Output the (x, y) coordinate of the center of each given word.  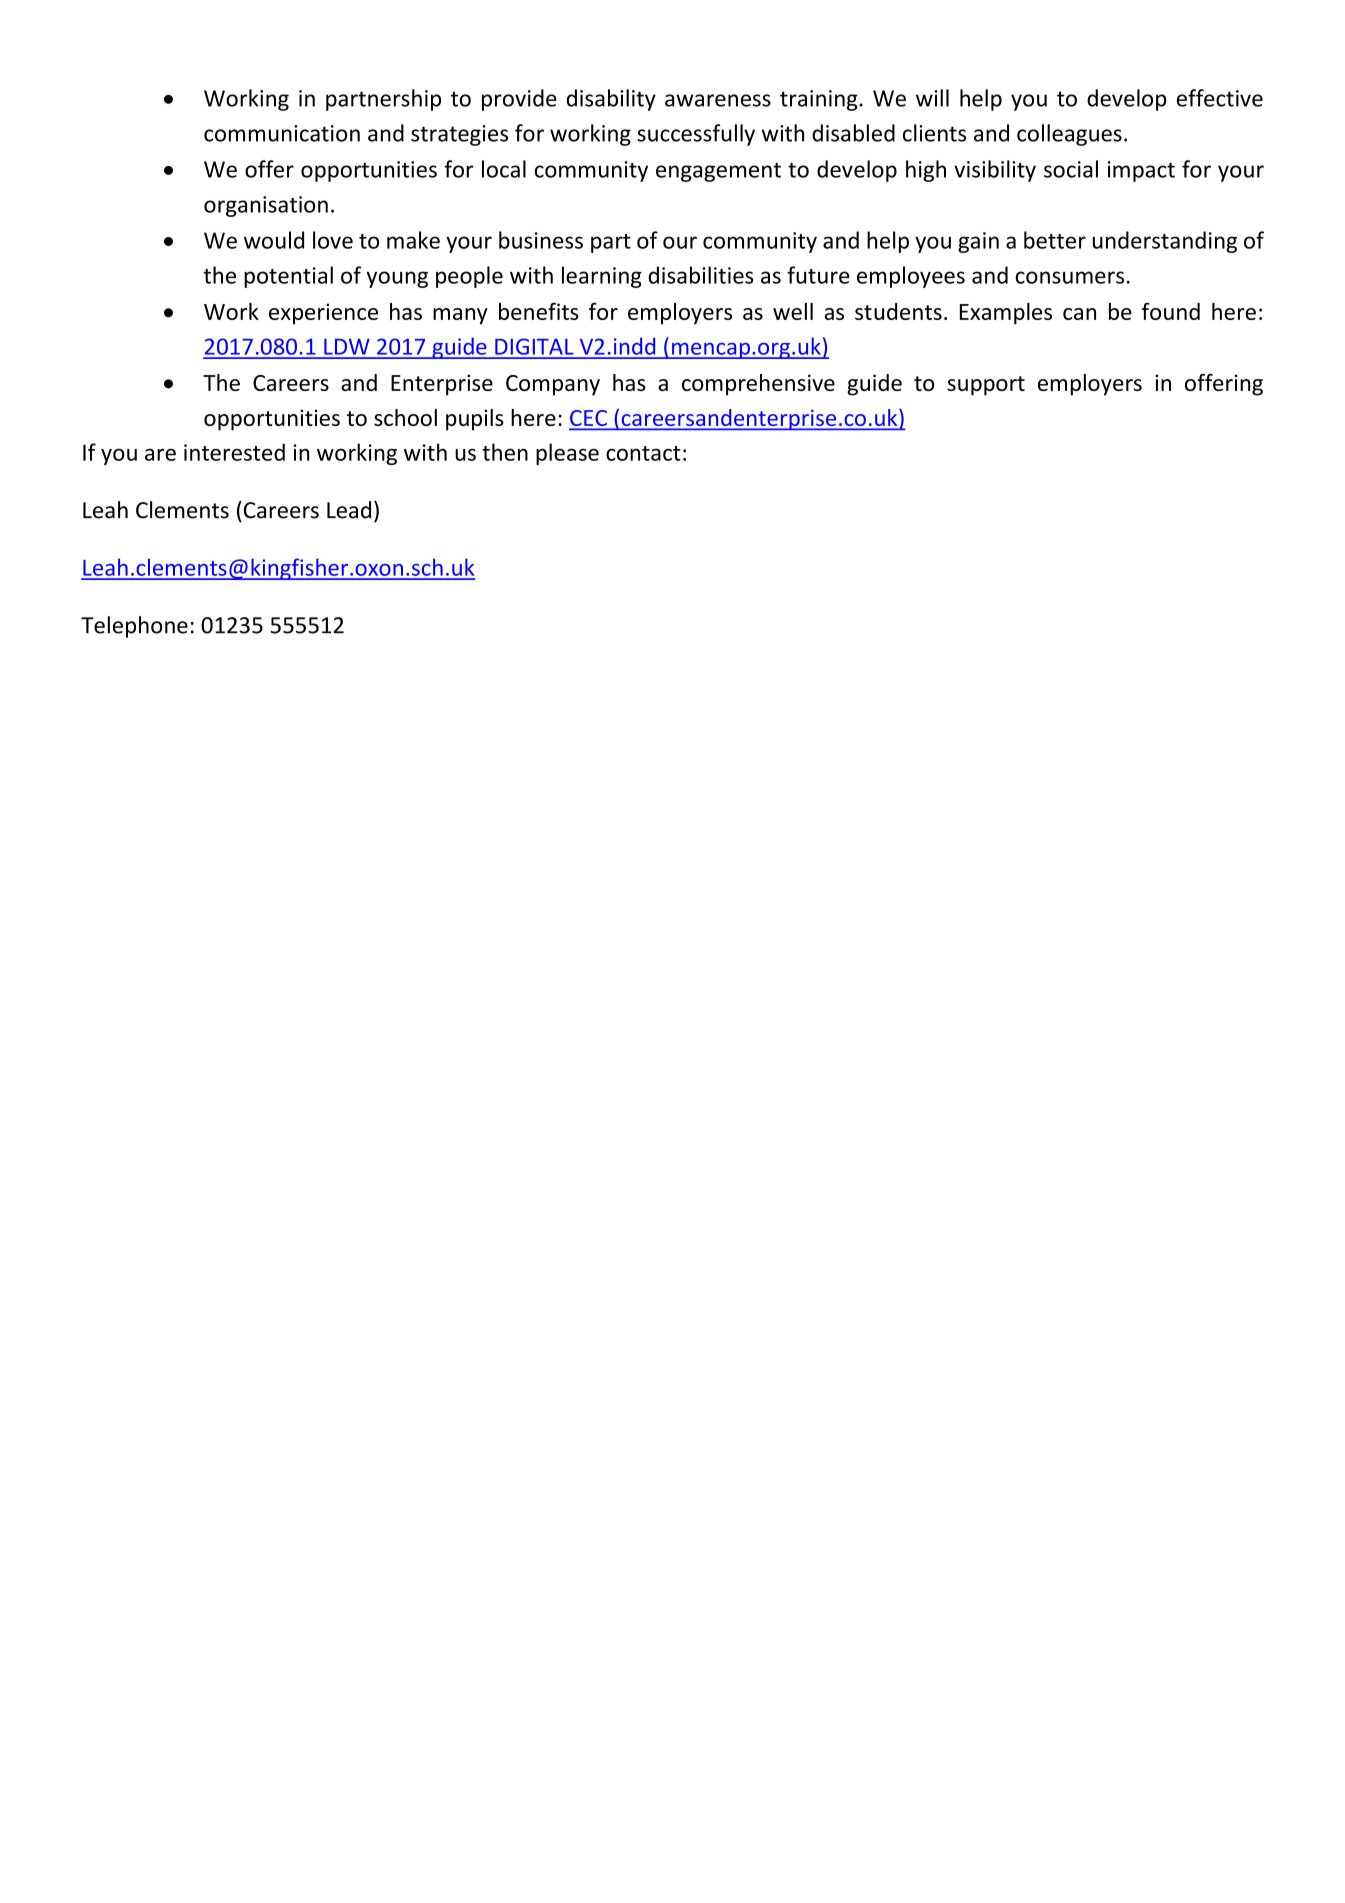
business (541, 240)
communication (282, 133)
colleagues (1069, 135)
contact (643, 453)
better (1055, 240)
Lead (349, 510)
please (567, 454)
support (986, 386)
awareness (718, 100)
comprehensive (758, 385)
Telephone (134, 627)
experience (323, 314)
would (274, 240)
